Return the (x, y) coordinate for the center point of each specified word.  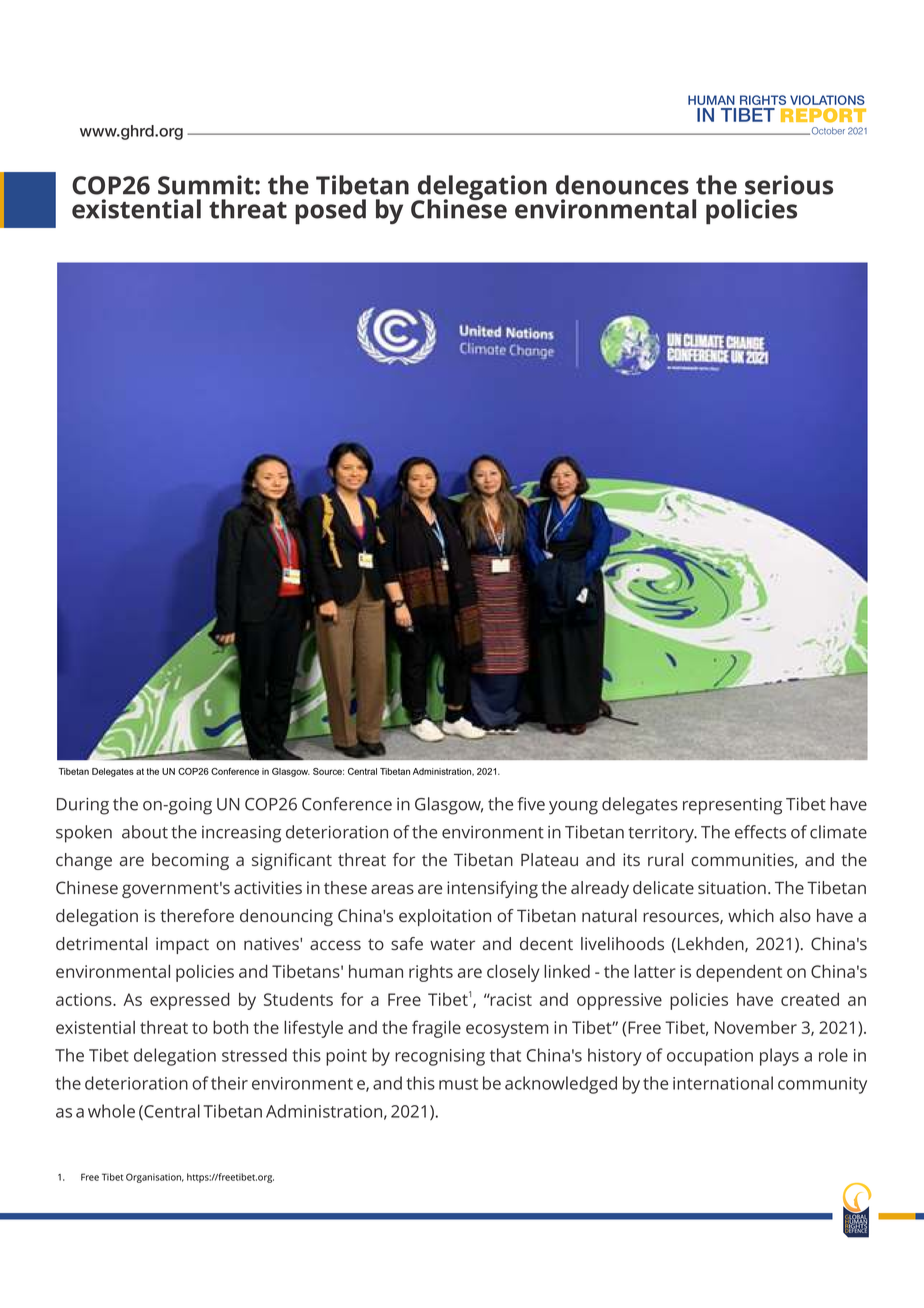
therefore (197, 915)
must (458, 1084)
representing (732, 806)
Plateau (549, 859)
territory (662, 834)
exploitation (445, 917)
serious (789, 185)
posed (330, 212)
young (573, 808)
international (723, 1083)
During (83, 806)
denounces (622, 185)
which (751, 915)
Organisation (155, 1178)
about (145, 832)
